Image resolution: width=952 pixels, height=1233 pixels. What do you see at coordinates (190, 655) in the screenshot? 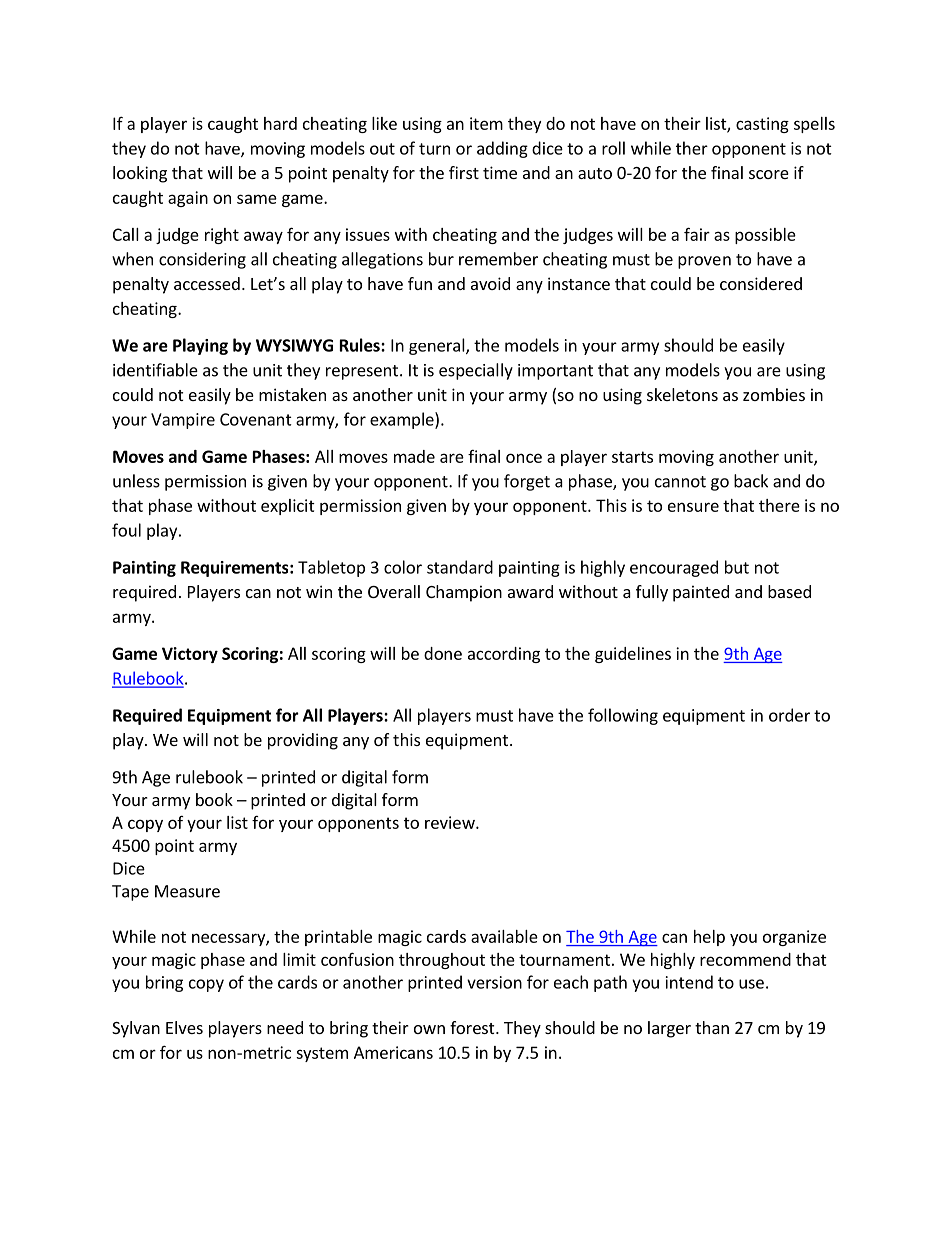
I see `Victory` at bounding box center [190, 655].
